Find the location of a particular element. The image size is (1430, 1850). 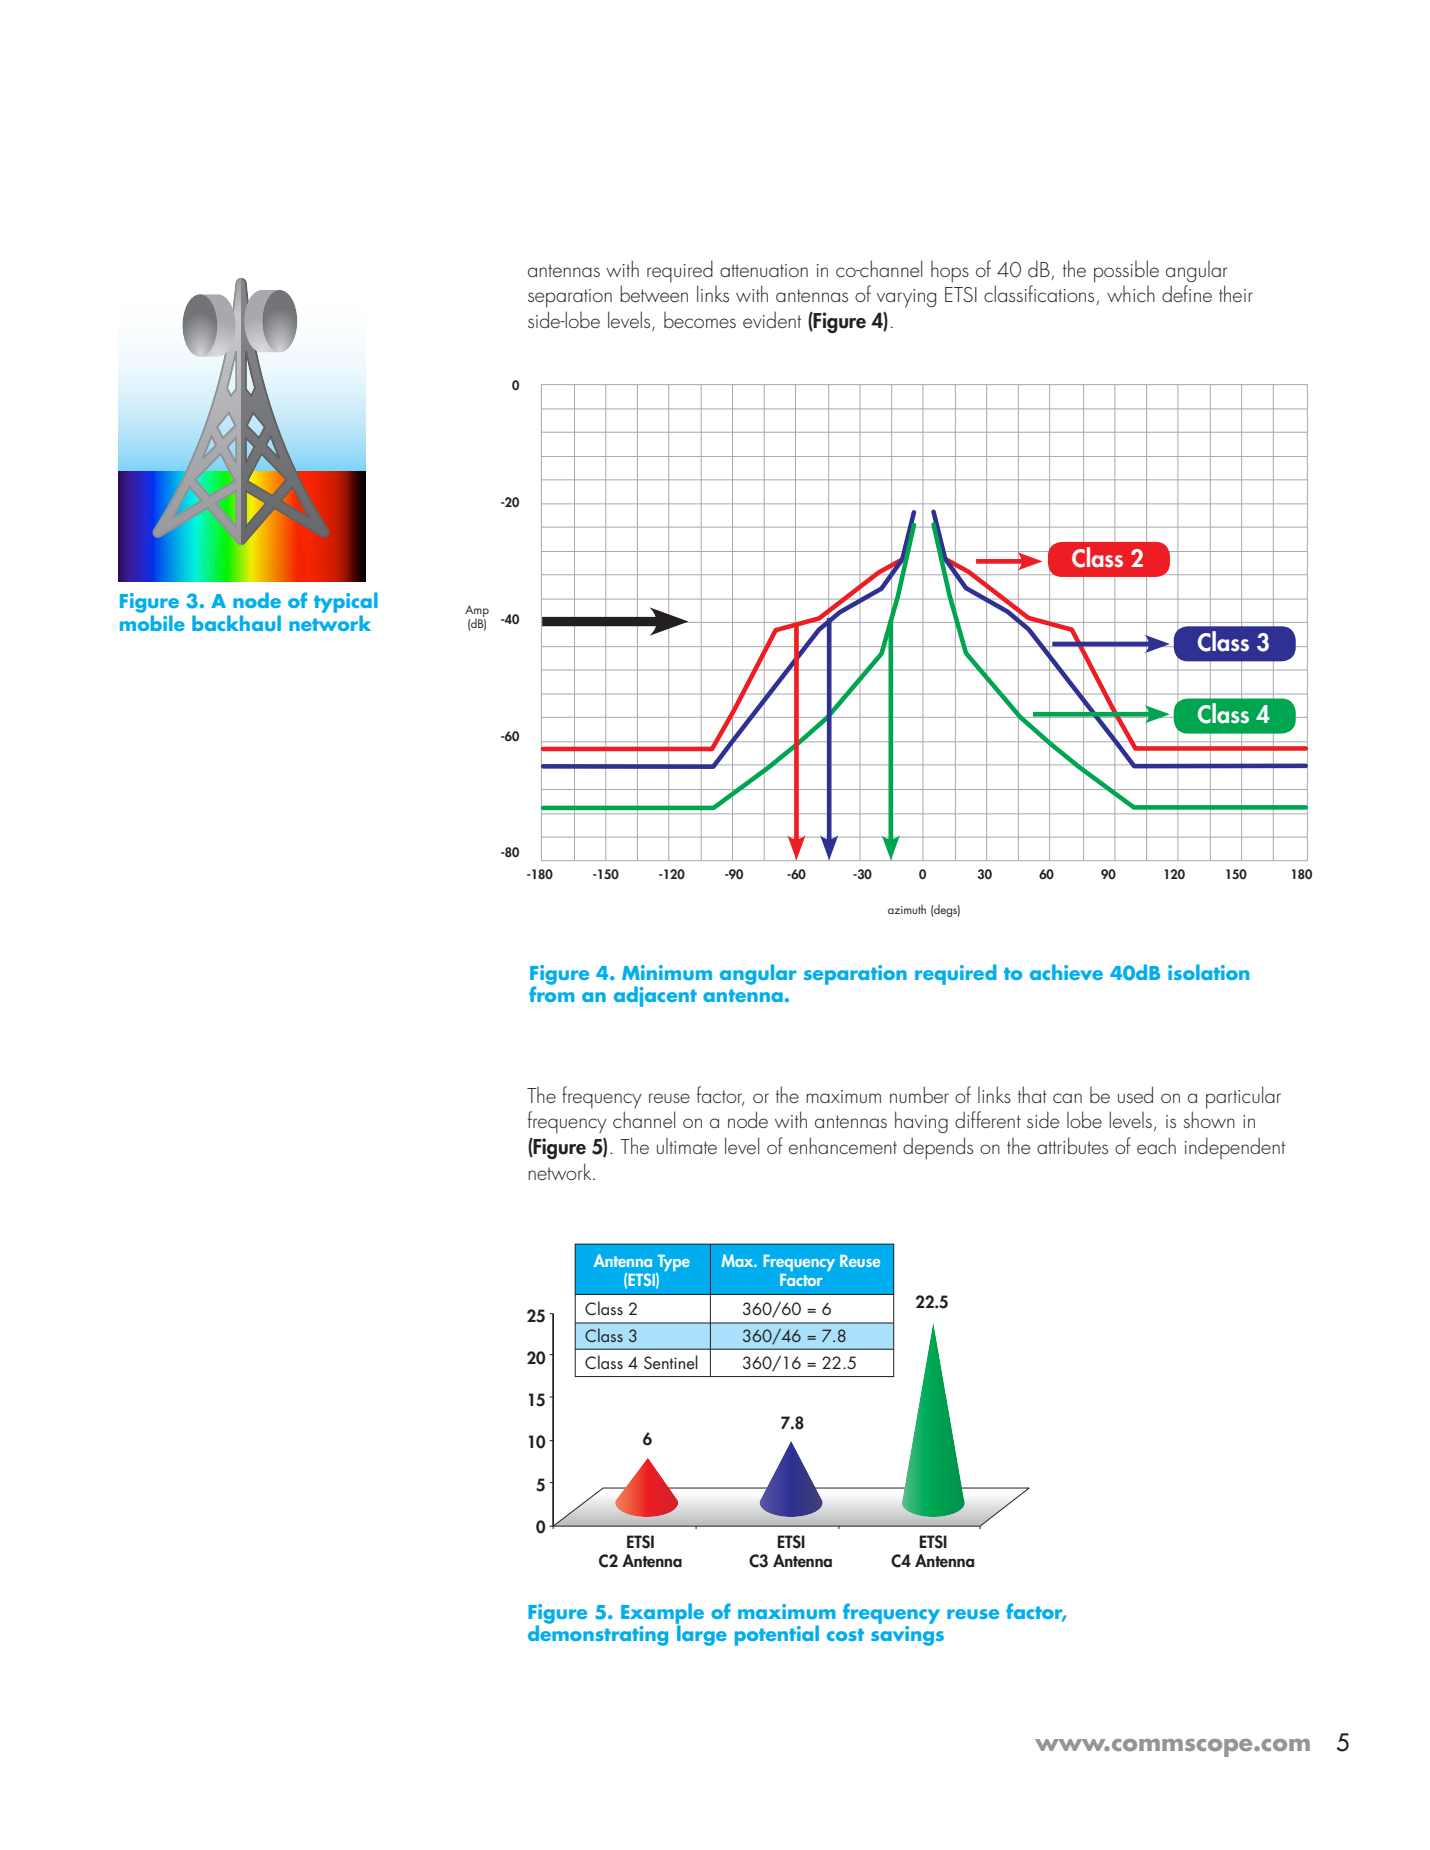

demonstrating is located at coordinates (598, 1634).
